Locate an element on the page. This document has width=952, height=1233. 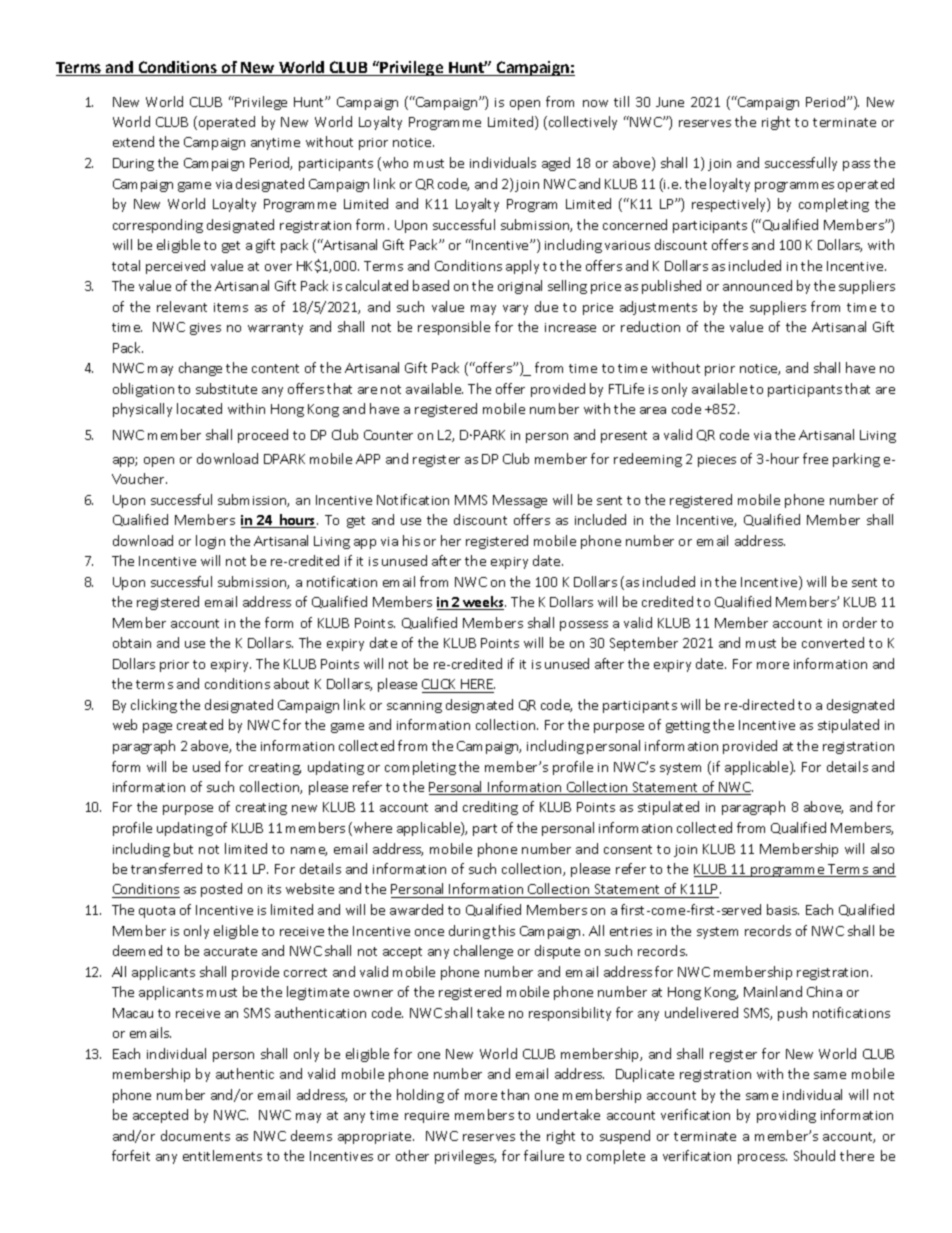
aged is located at coordinates (556, 164).
